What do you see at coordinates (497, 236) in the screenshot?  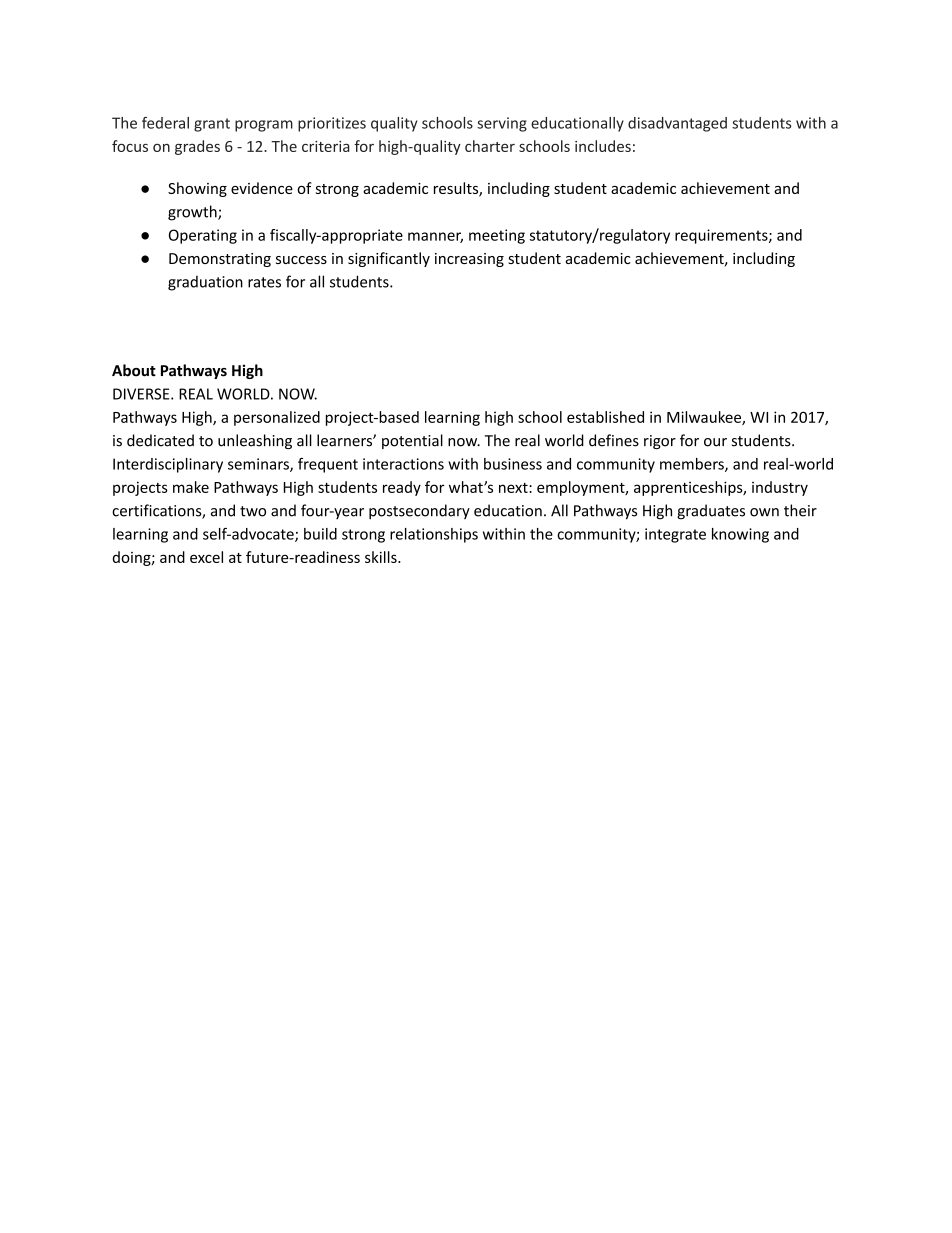 I see `meeting` at bounding box center [497, 236].
